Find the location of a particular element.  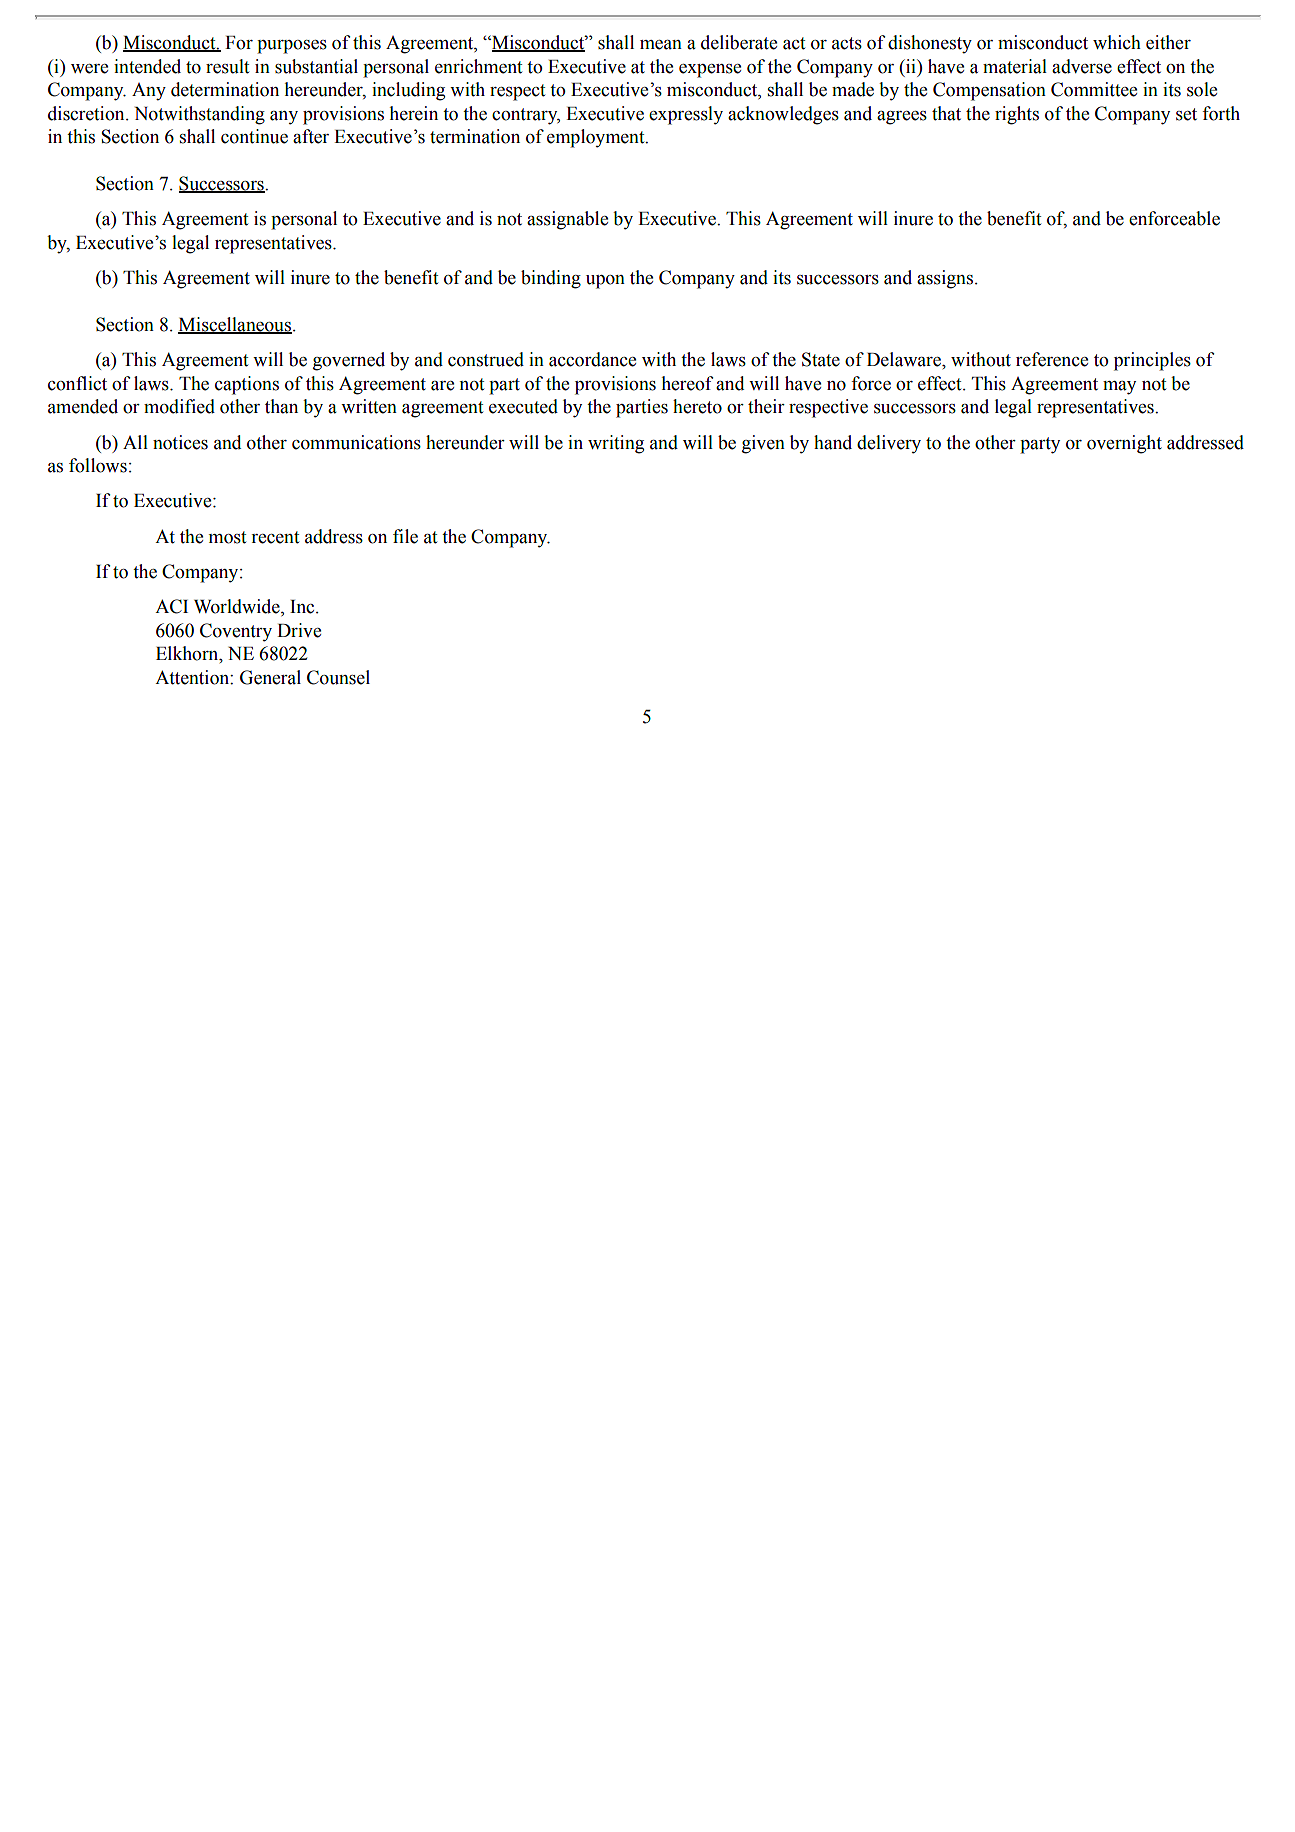

writing is located at coordinates (616, 444).
